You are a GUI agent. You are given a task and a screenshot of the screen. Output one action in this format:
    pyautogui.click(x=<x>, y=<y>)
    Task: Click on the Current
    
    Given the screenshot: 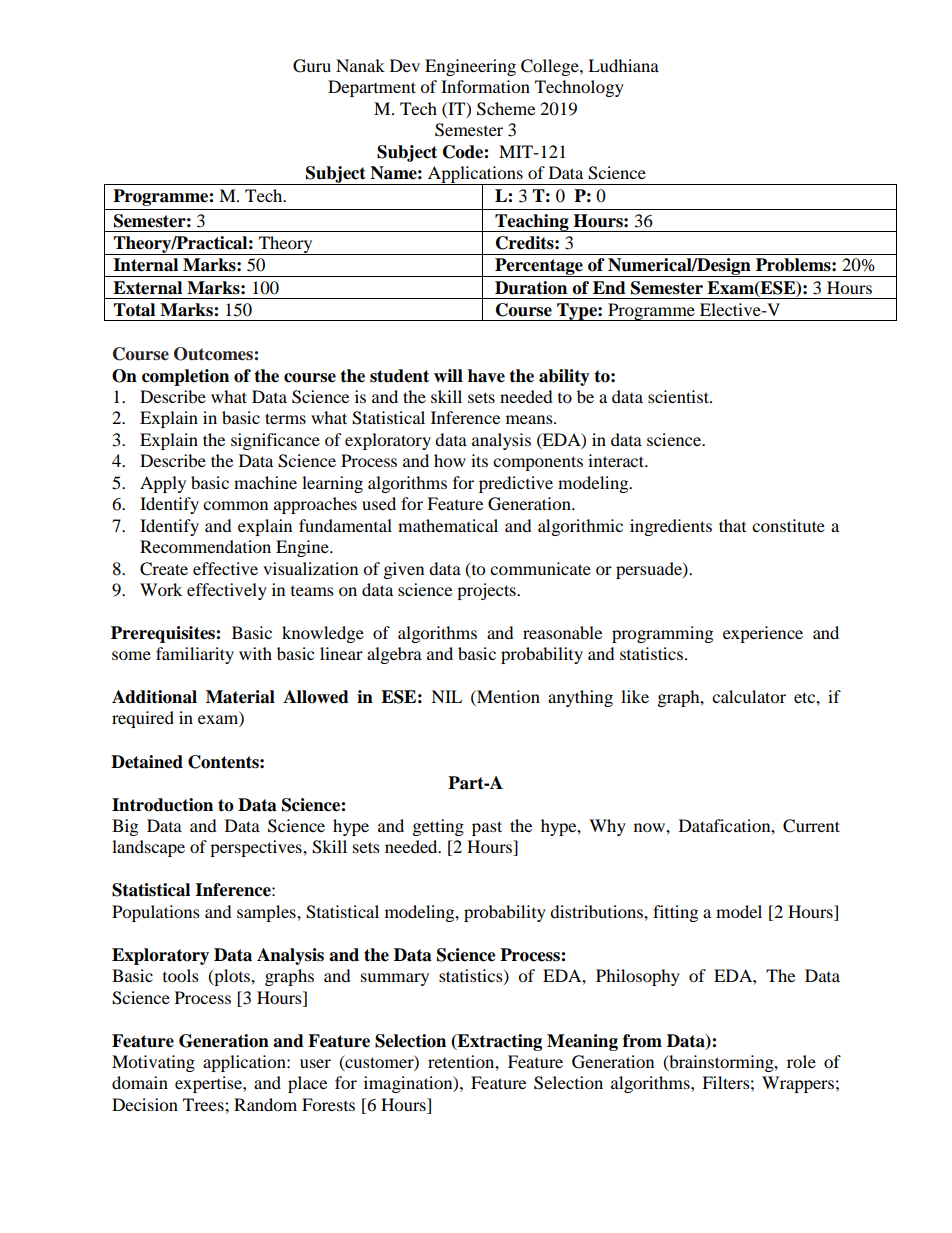 What is the action you would take?
    pyautogui.click(x=811, y=826)
